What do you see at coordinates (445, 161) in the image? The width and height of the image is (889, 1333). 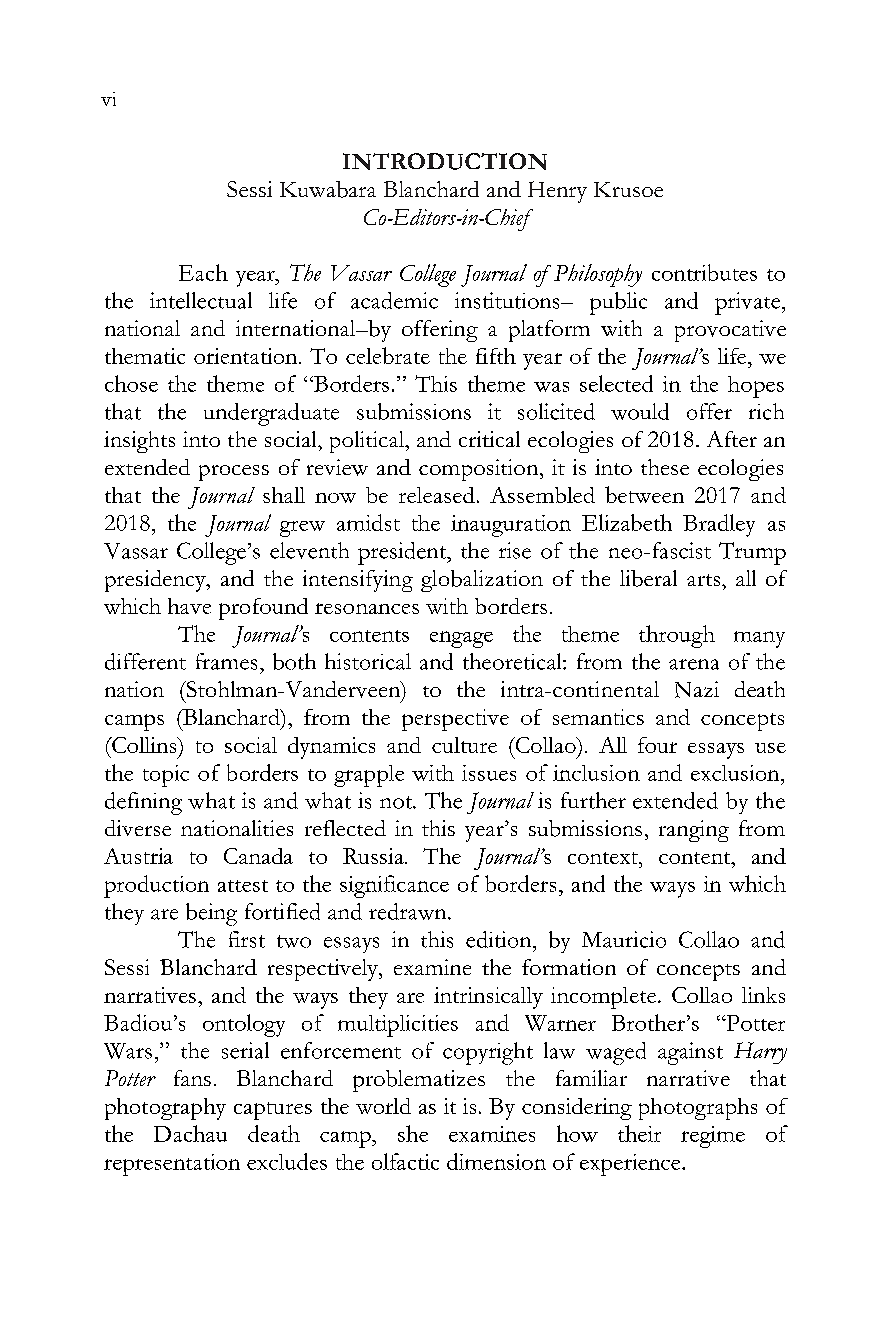 I see `INTRODUCTION` at bounding box center [445, 161].
